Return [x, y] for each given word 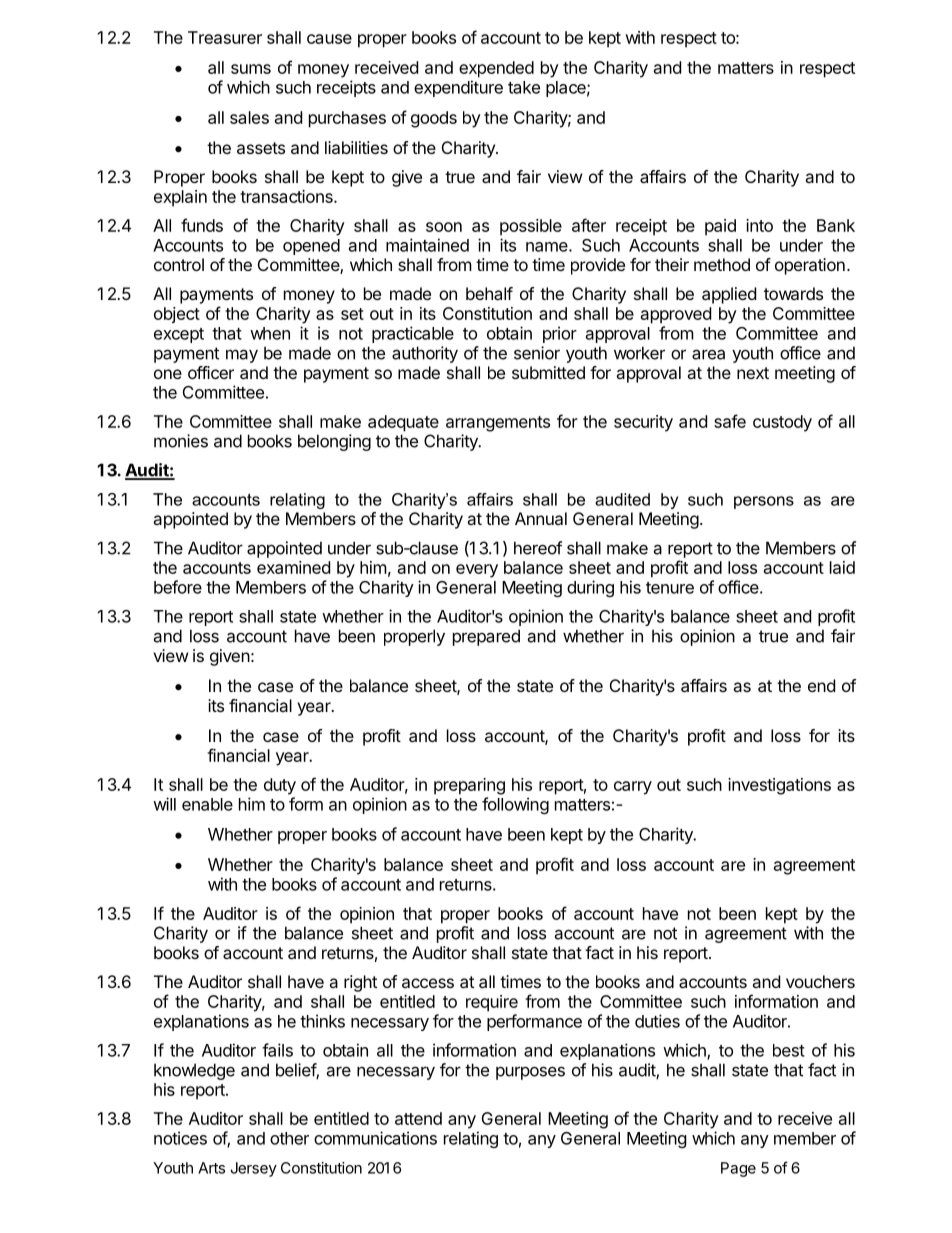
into [759, 225]
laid [842, 567]
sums [251, 69]
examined [293, 567]
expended [496, 69]
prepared [486, 637]
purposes [530, 1073]
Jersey [253, 1169]
